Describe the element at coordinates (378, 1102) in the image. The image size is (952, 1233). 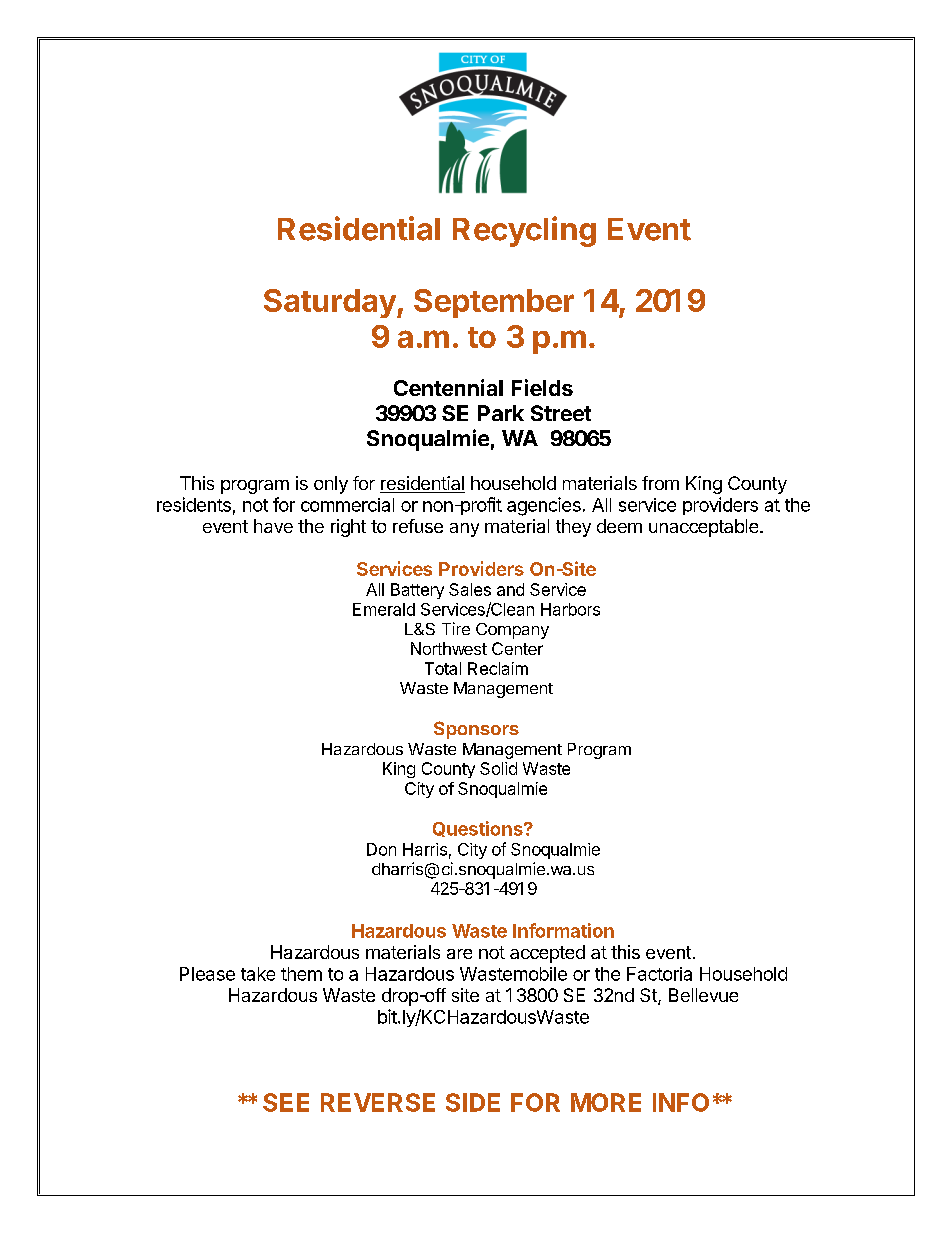
I see `REVERSE` at that location.
